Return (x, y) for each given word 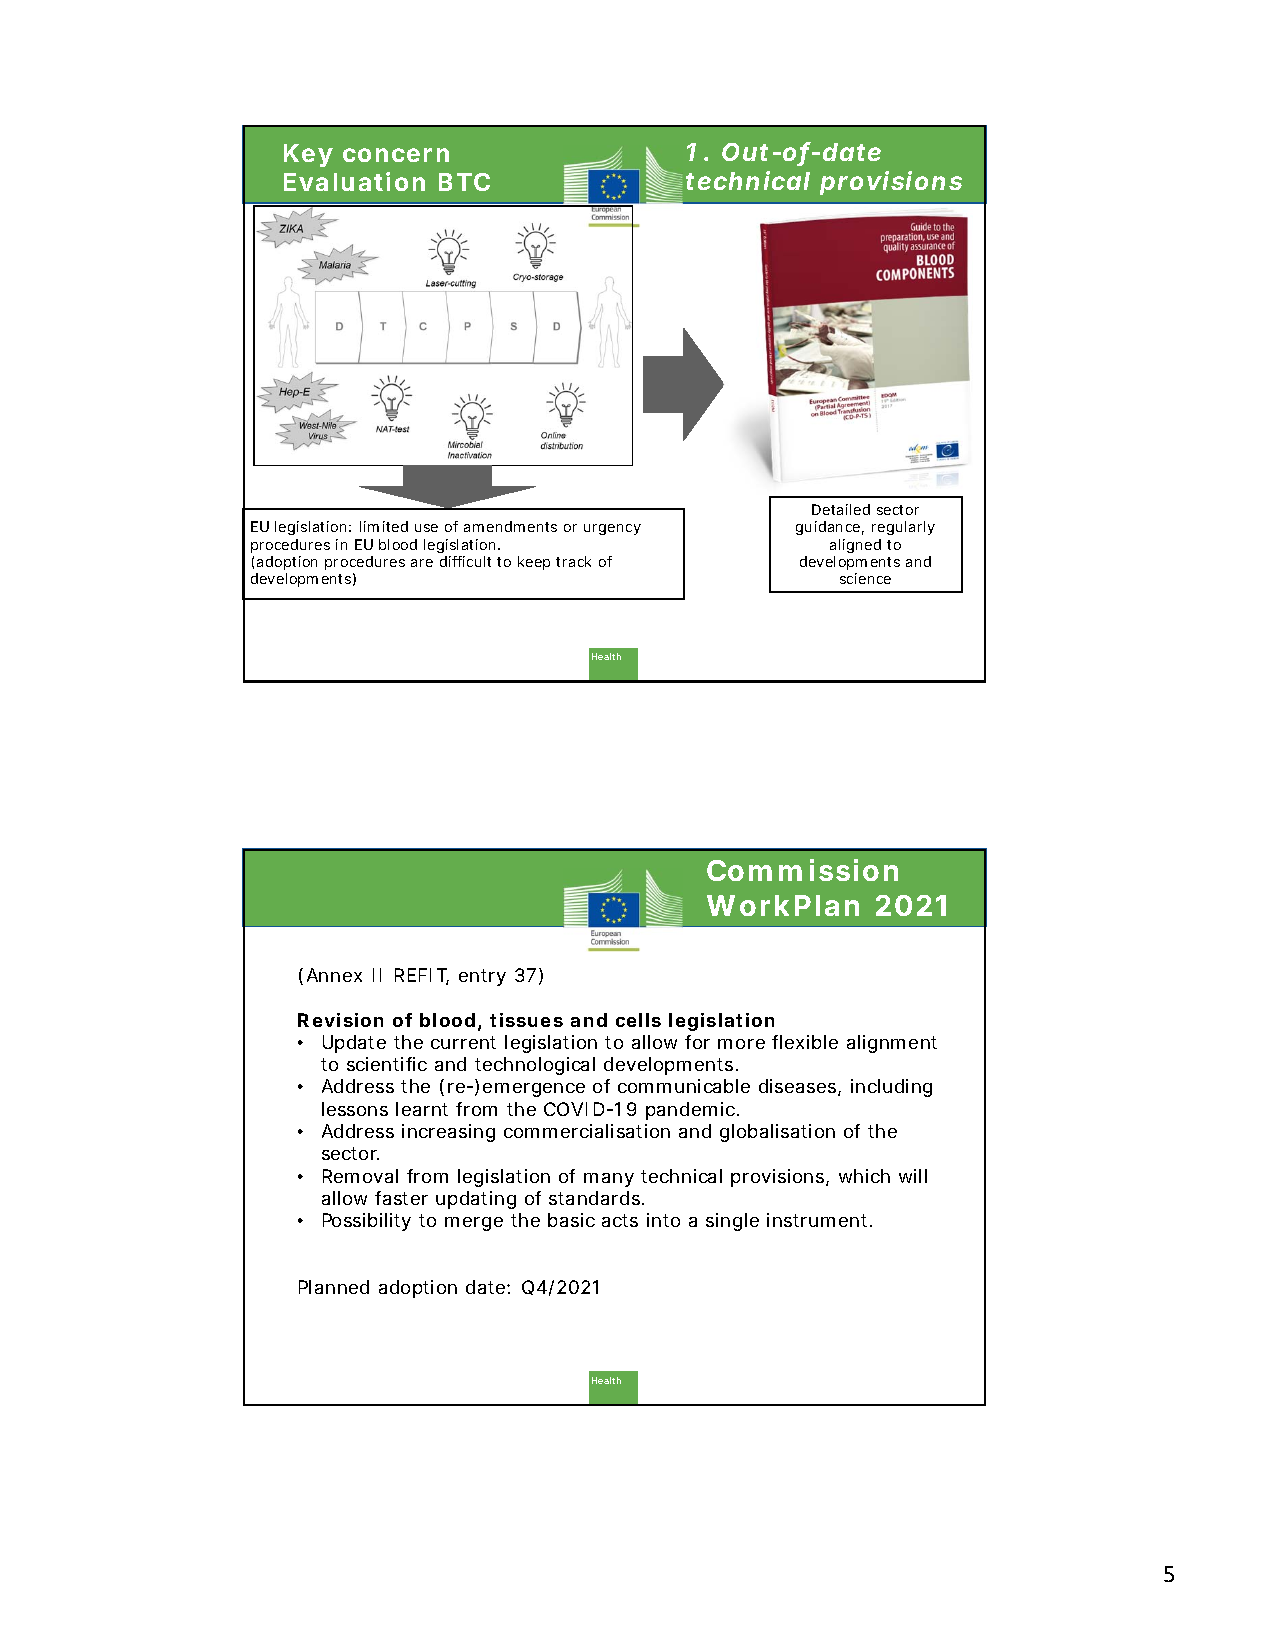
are (422, 563)
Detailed (841, 509)
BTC (464, 182)
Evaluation (354, 181)
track (573, 561)
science (865, 578)
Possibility (367, 1222)
